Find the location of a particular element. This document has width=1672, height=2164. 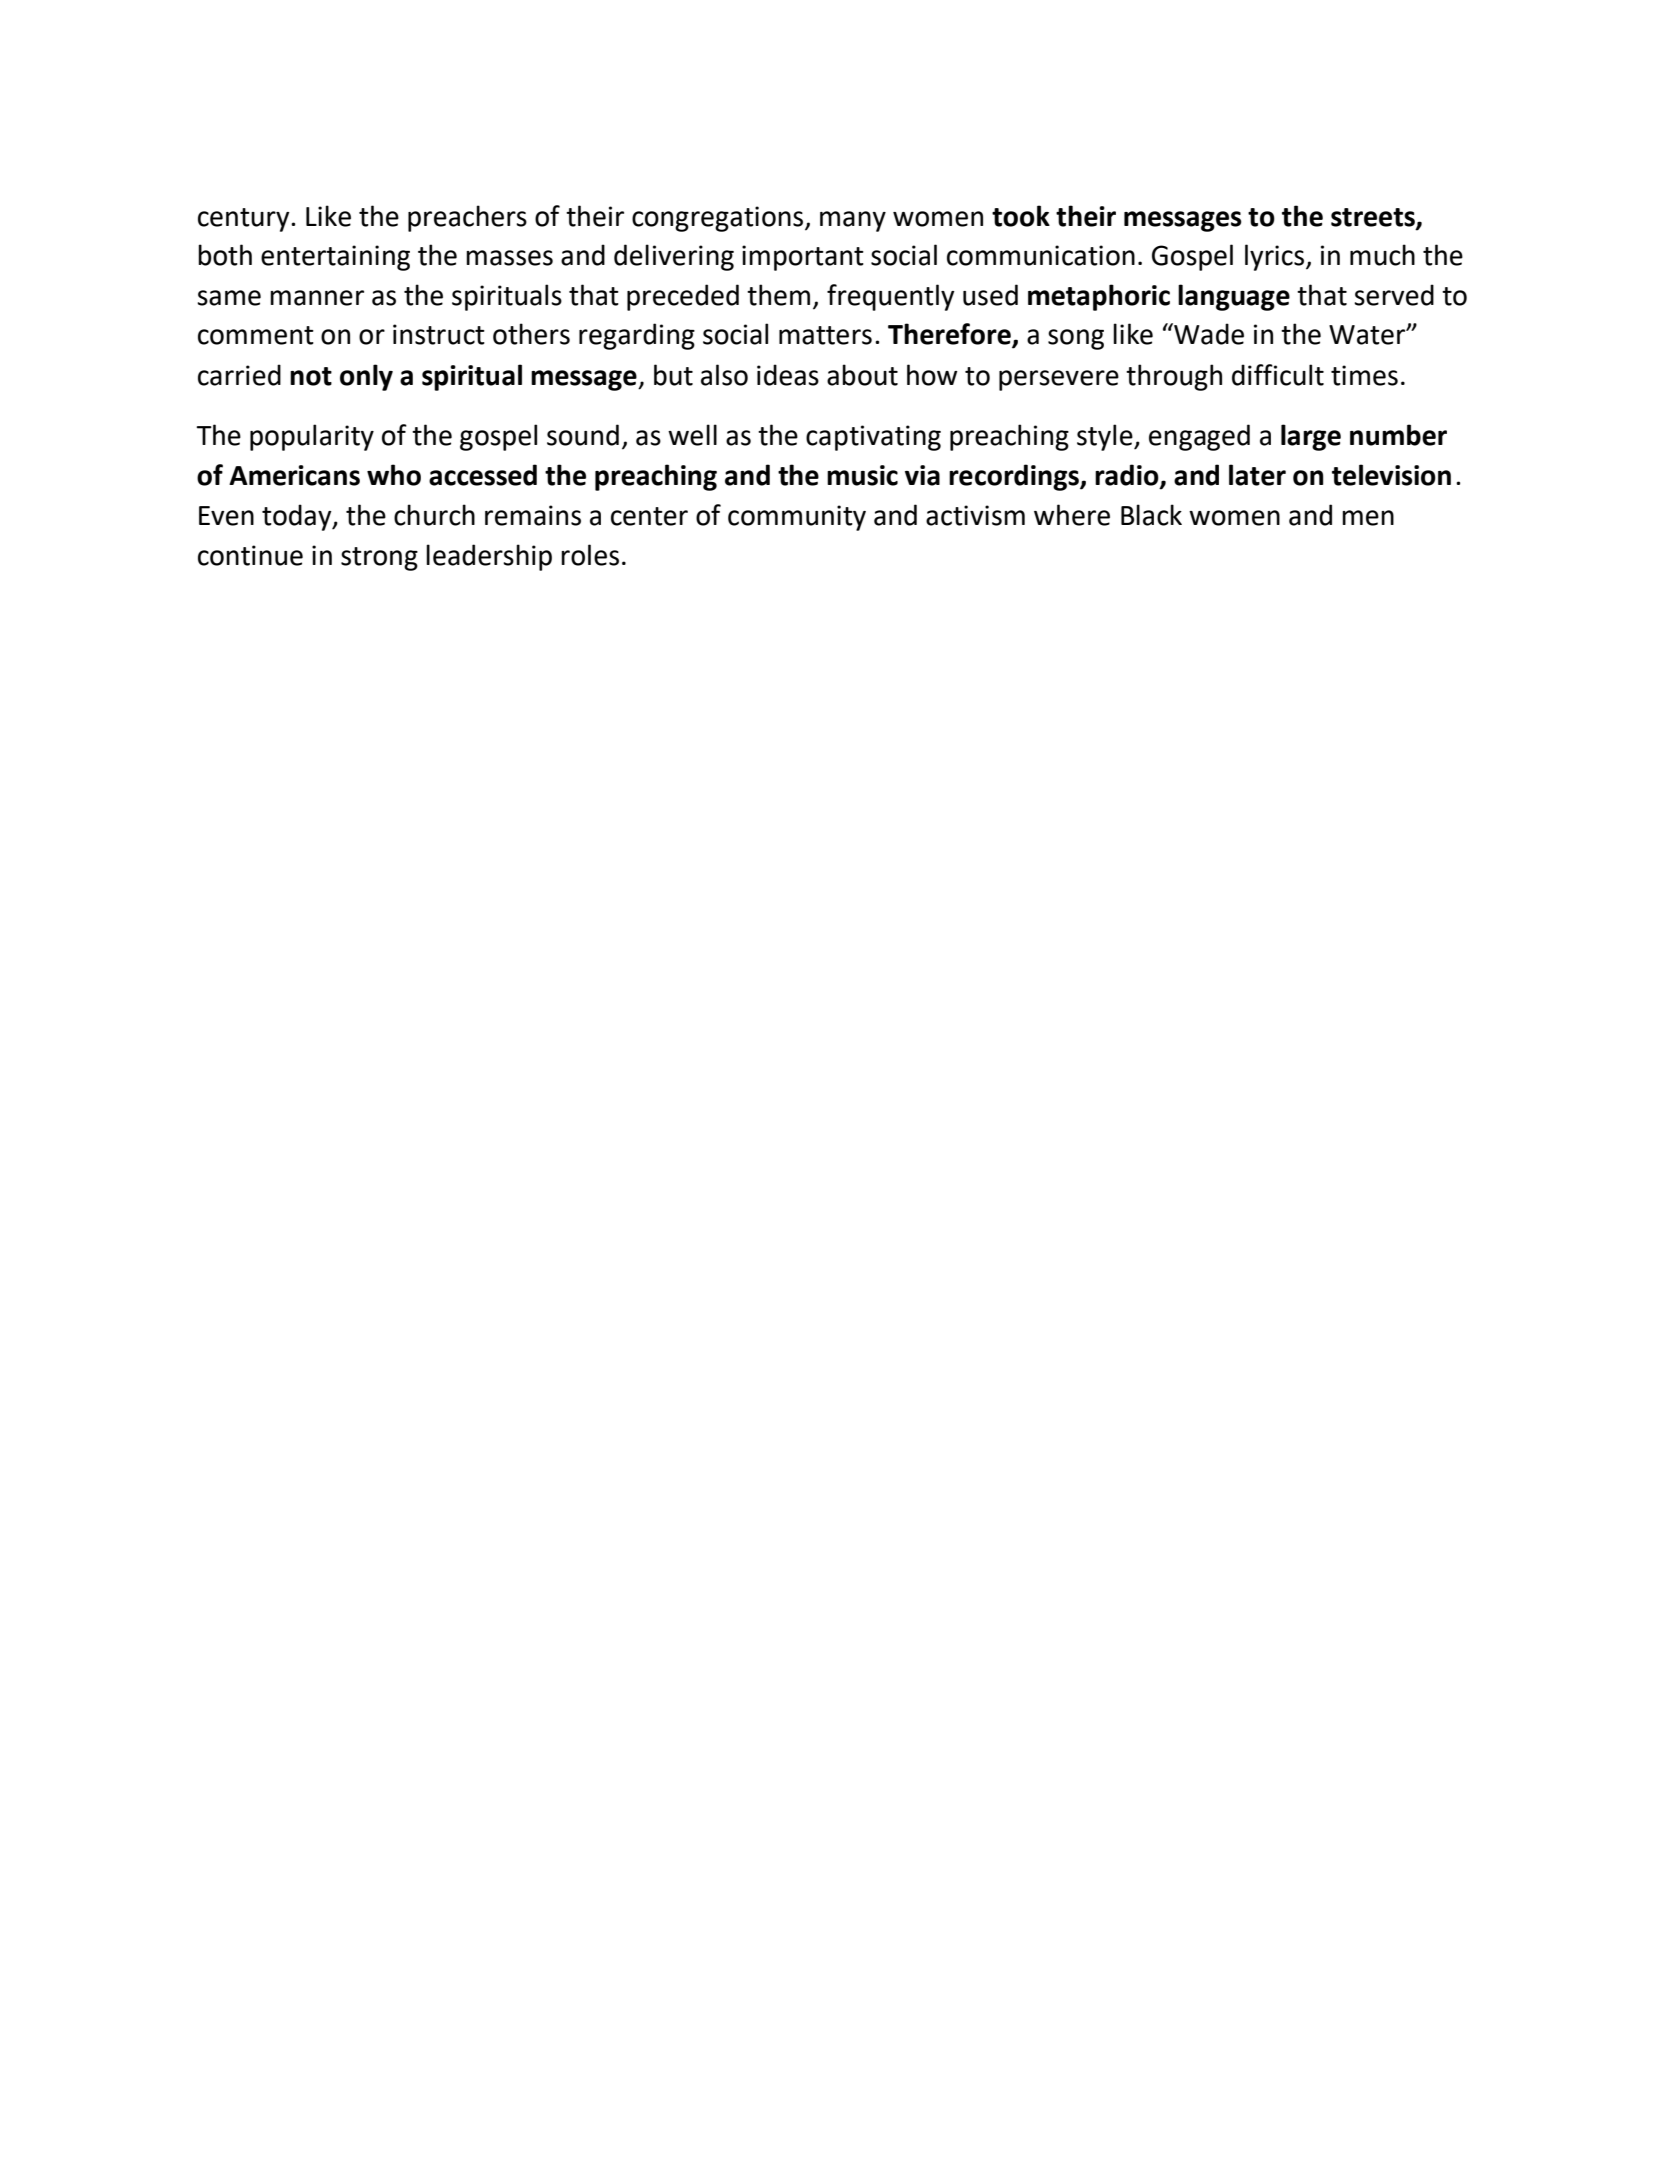

popularity is located at coordinates (312, 437).
